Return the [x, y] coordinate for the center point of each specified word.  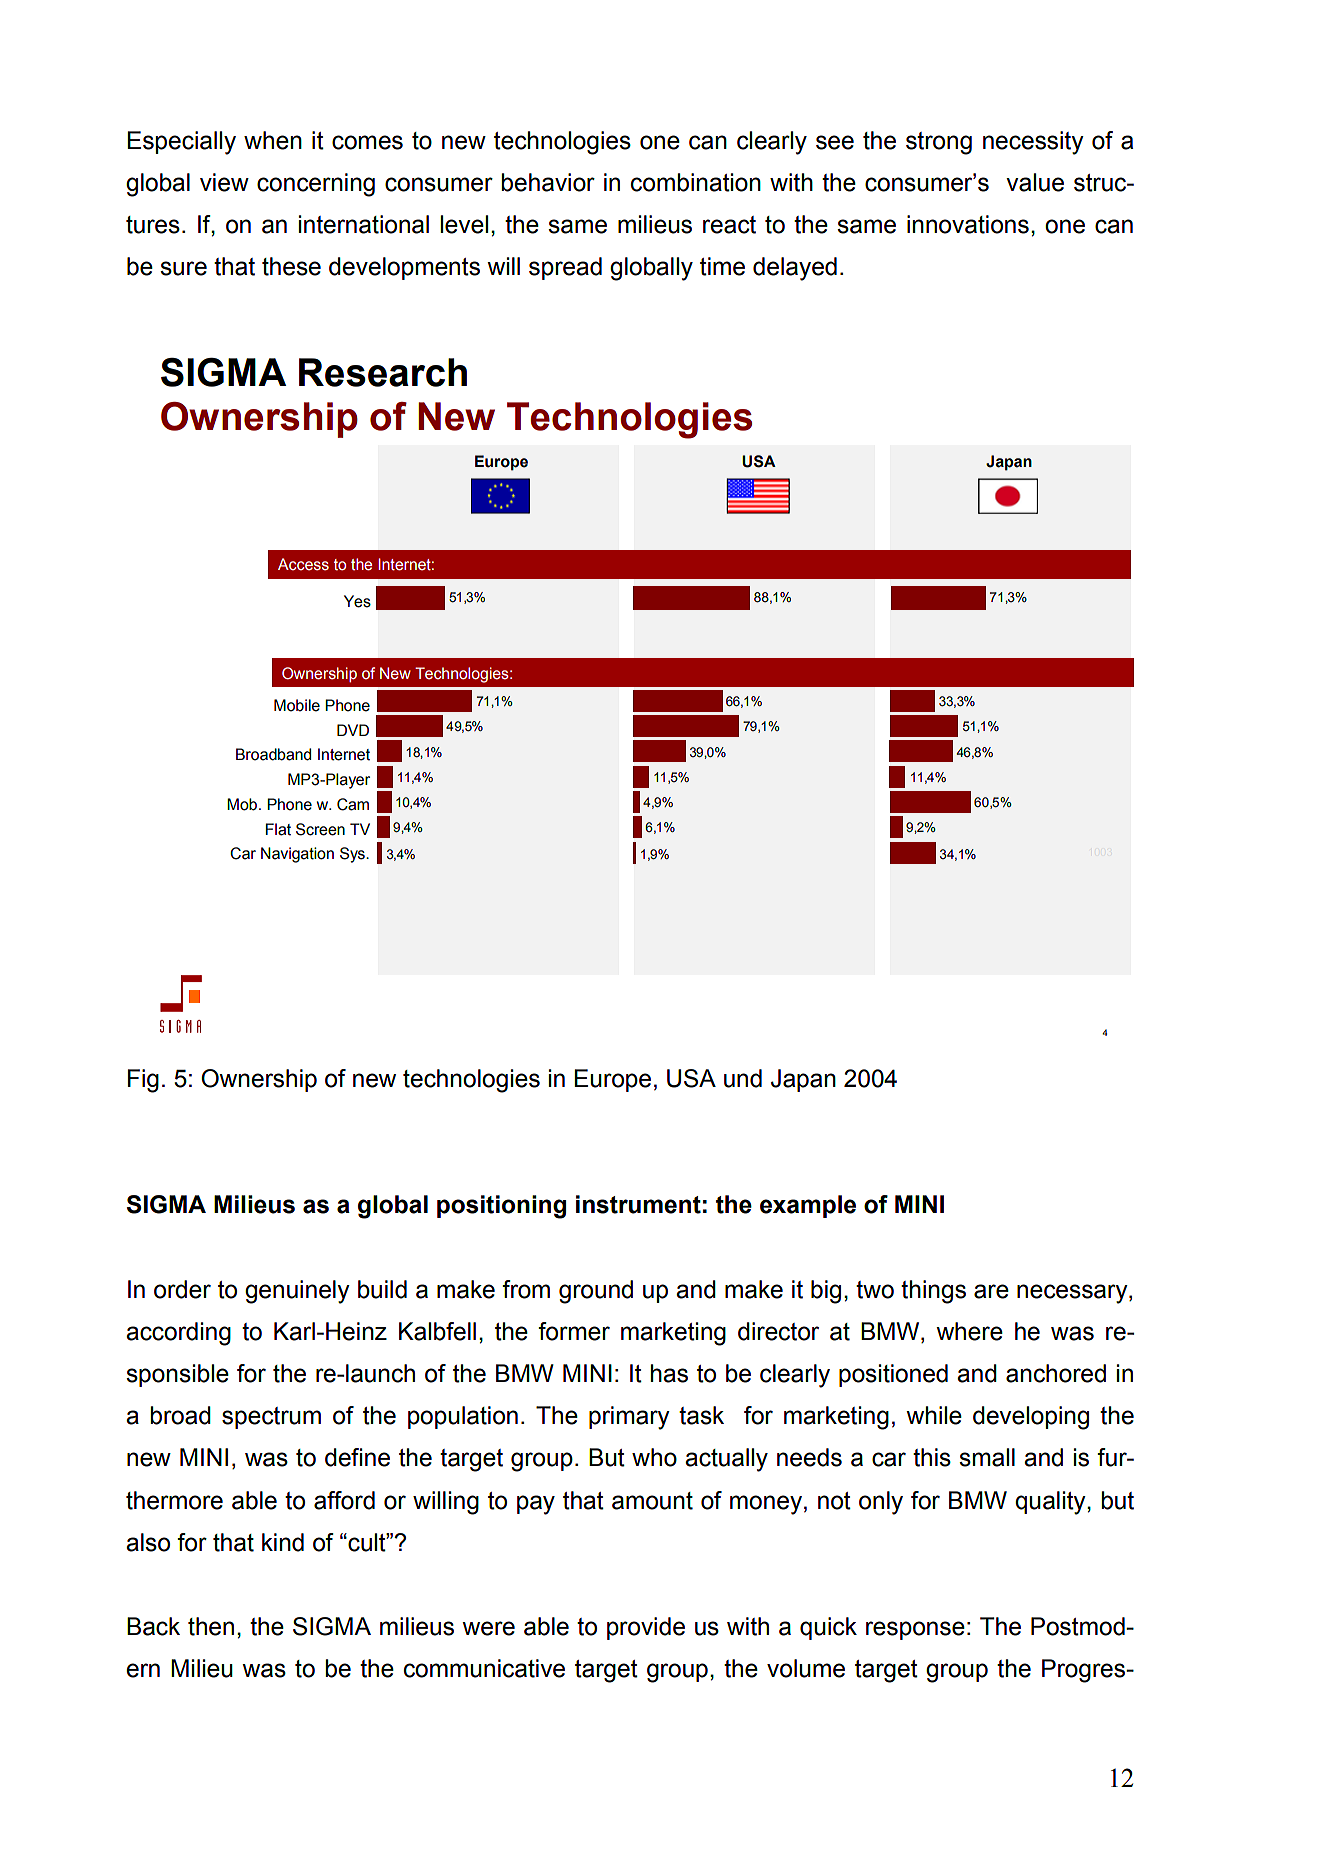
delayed [795, 269]
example [808, 1206]
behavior [548, 182]
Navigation [297, 855]
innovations [968, 224]
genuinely [297, 1292]
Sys [353, 855]
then [211, 1626]
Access [303, 564]
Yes [357, 601]
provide [646, 1628]
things [933, 1292]
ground [596, 1292]
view [224, 182]
